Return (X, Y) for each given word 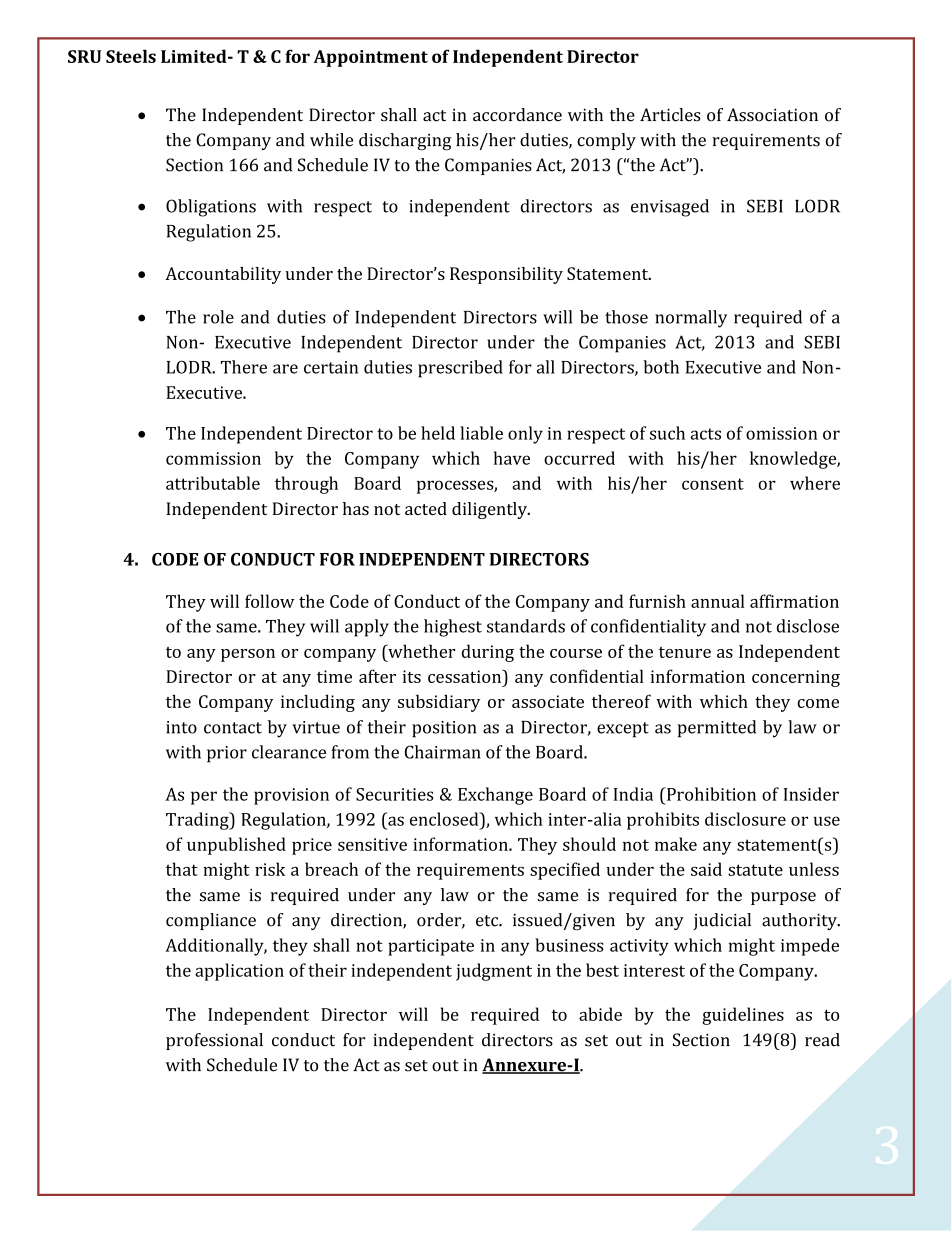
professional (214, 1041)
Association (772, 115)
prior (227, 754)
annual (718, 601)
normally (691, 319)
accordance (517, 115)
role (218, 317)
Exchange (495, 796)
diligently (491, 510)
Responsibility (506, 275)
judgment (494, 972)
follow (269, 601)
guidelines (743, 1016)
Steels (131, 56)
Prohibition (710, 794)
